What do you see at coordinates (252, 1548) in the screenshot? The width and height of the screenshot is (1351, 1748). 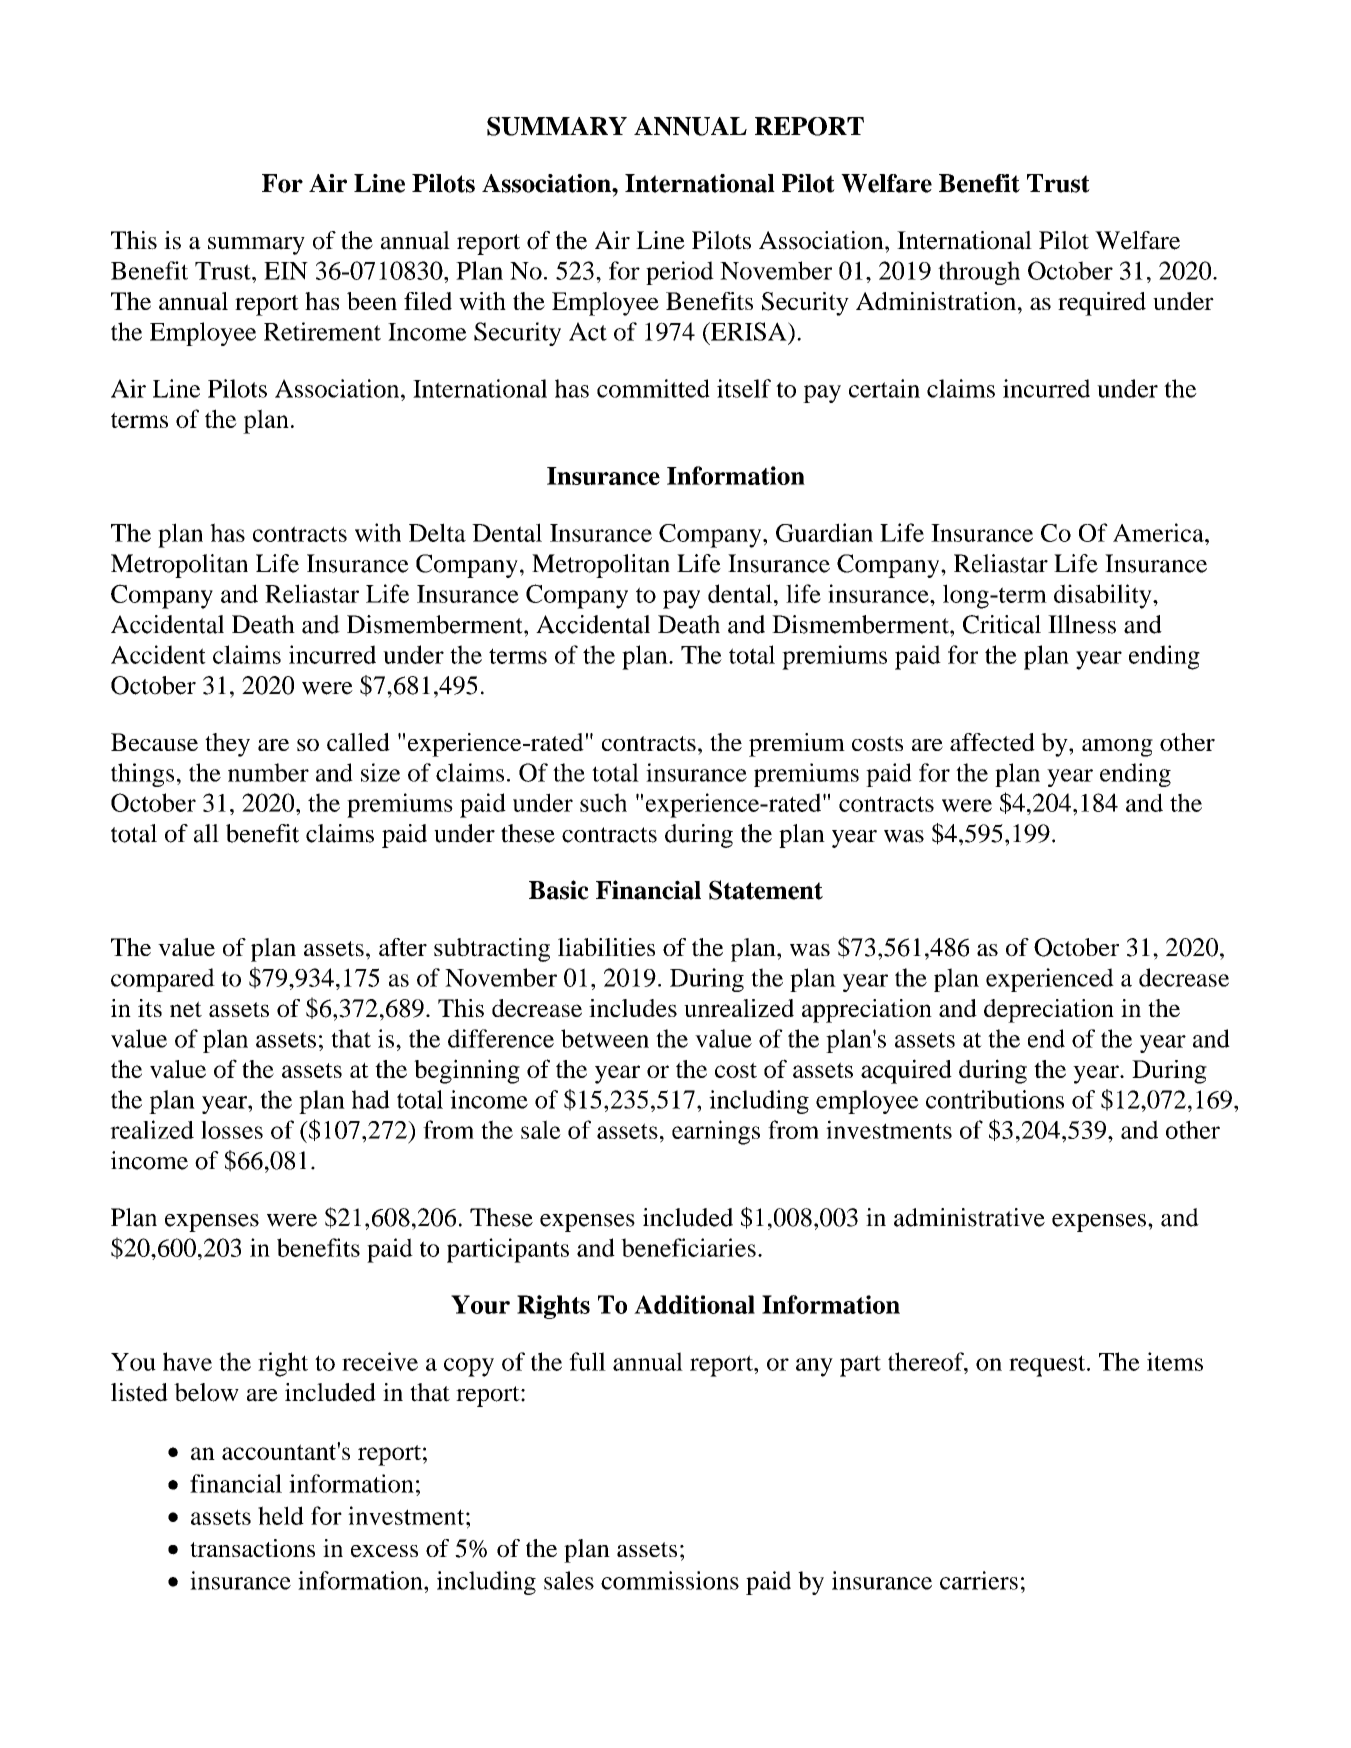 I see `transactions` at bounding box center [252, 1548].
